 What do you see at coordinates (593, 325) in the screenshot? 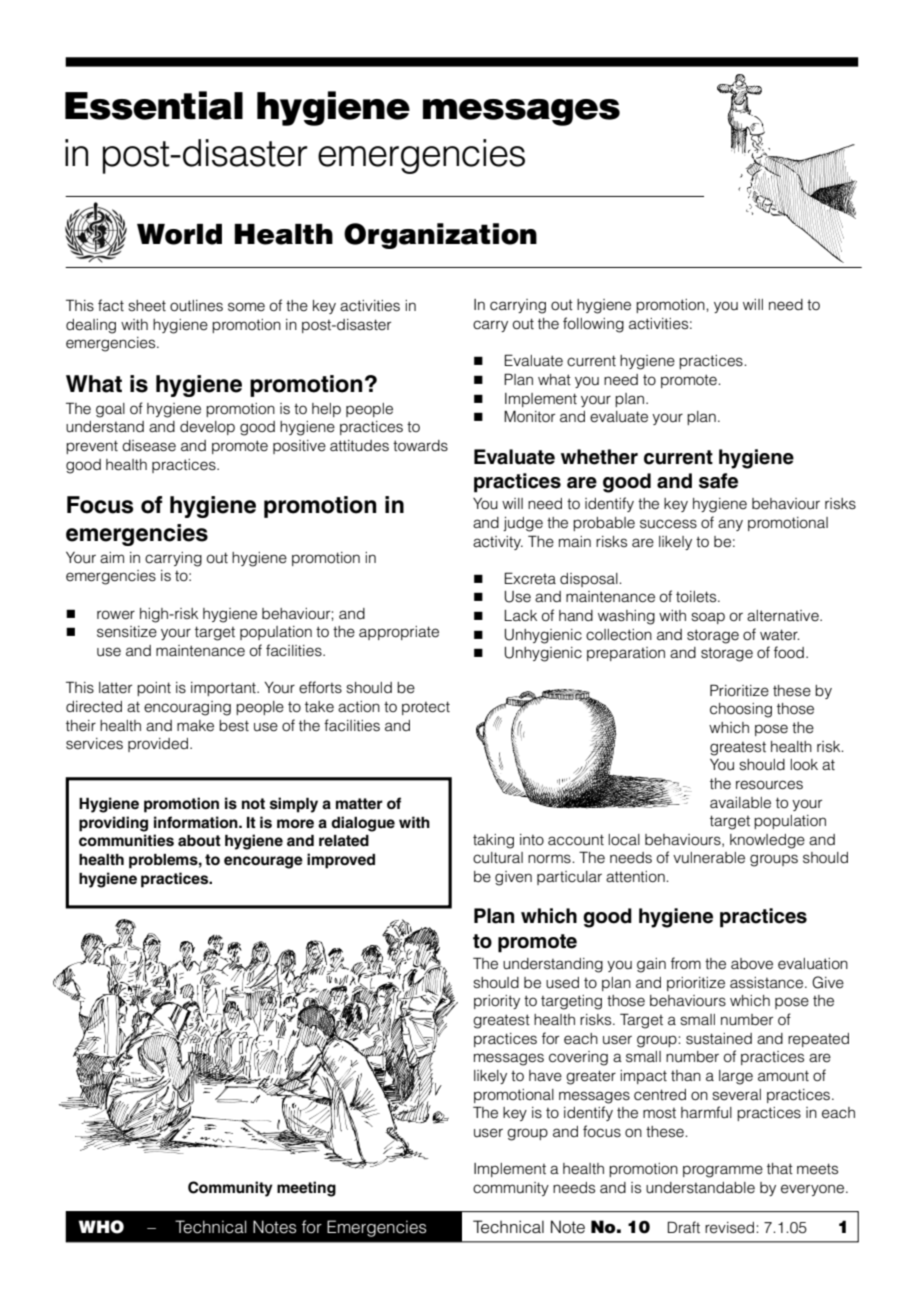
I see `following` at bounding box center [593, 325].
